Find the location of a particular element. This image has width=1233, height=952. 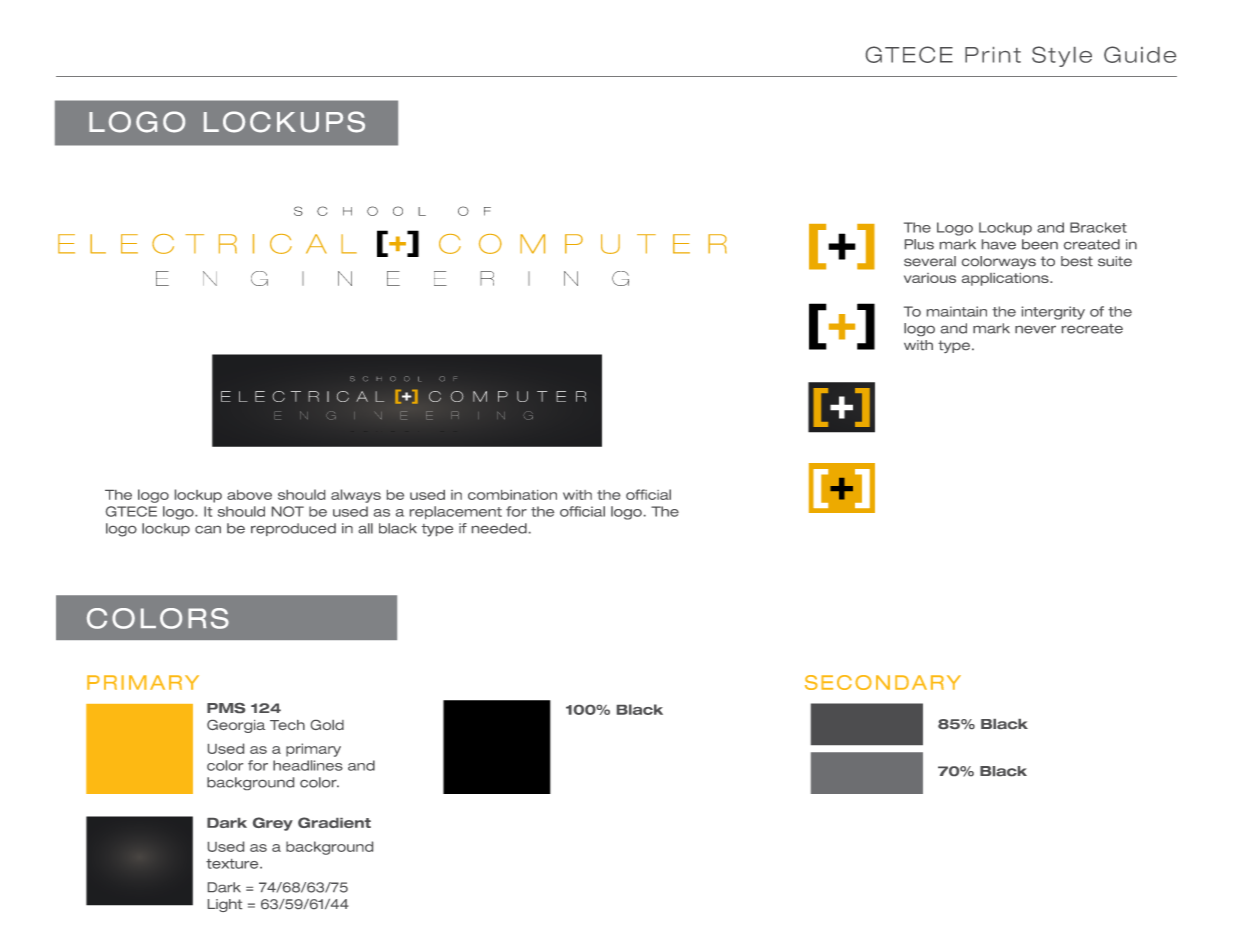

Style is located at coordinates (1062, 56).
